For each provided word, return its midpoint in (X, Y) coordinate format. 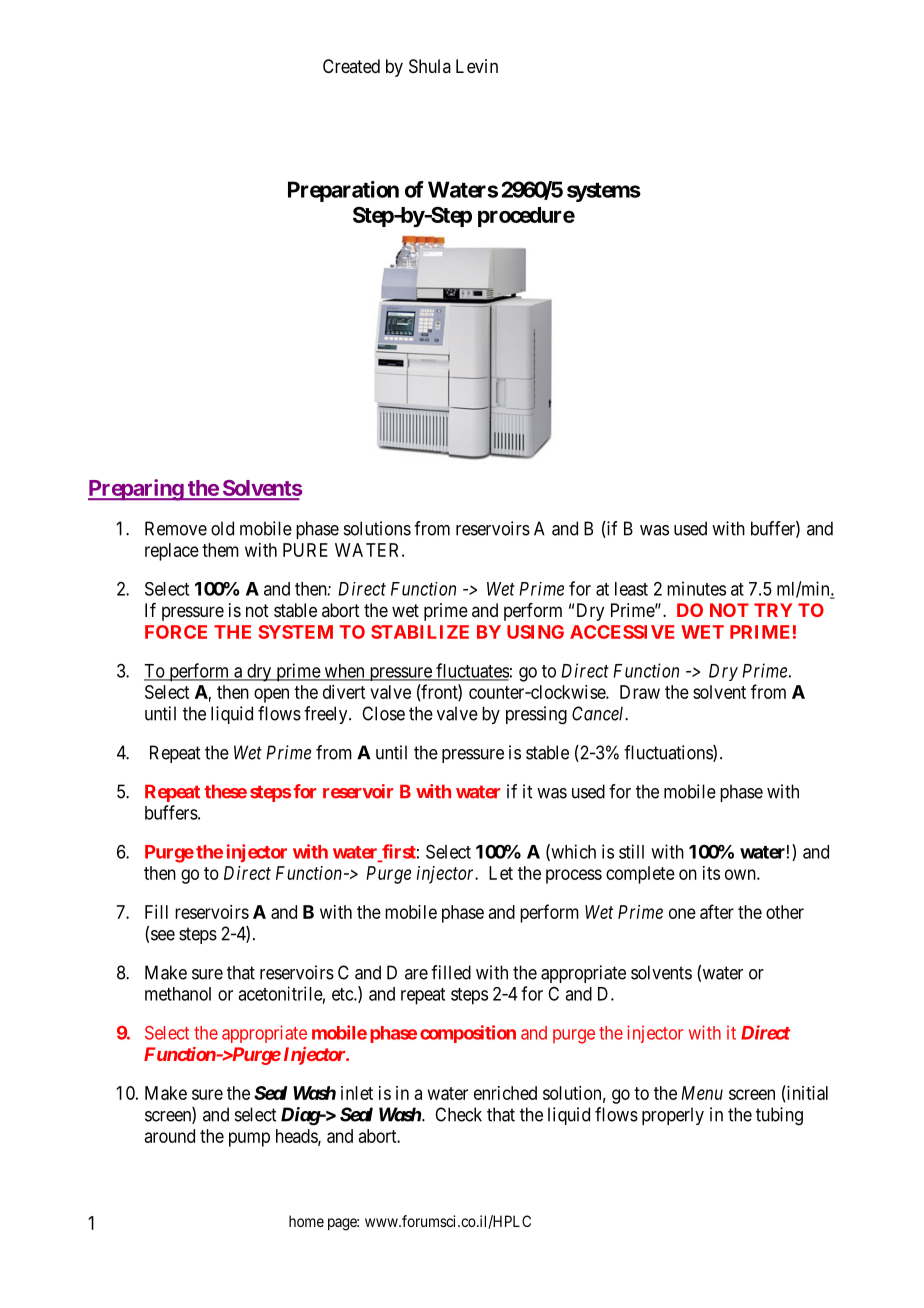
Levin (477, 66)
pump (249, 1139)
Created (351, 66)
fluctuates (471, 671)
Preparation (343, 191)
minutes (696, 588)
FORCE (176, 632)
